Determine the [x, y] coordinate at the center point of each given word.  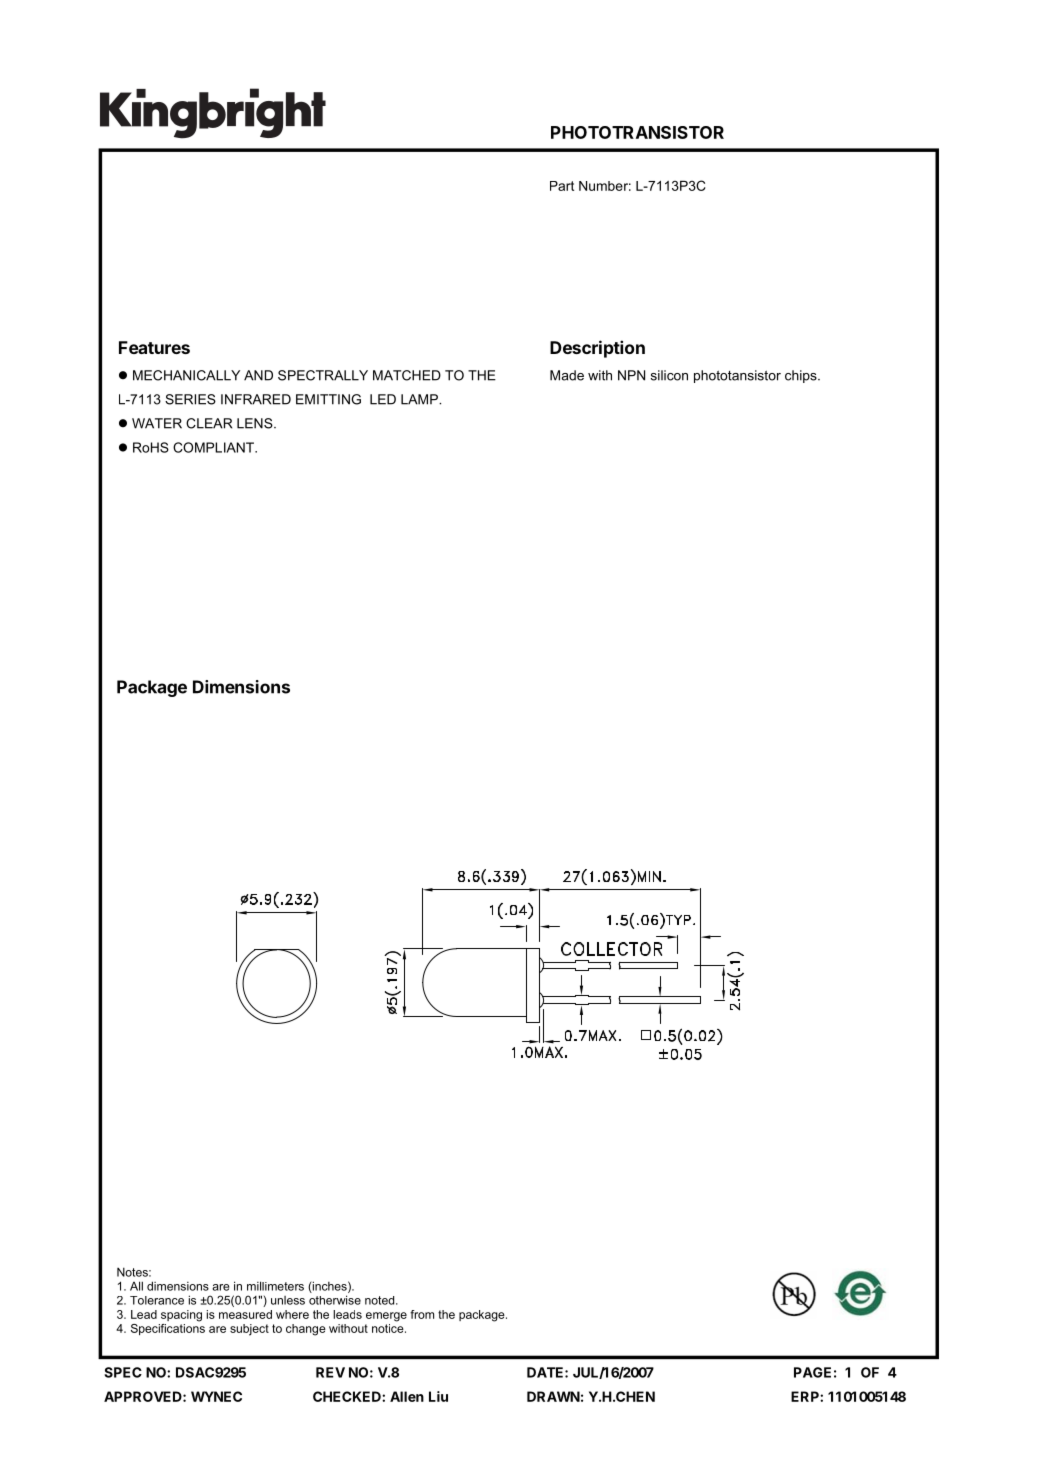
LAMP [420, 399]
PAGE [812, 1372]
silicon [669, 375]
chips [802, 376]
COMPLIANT [215, 447]
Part [562, 186]
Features [154, 347]
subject [249, 1330]
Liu [438, 1396]
